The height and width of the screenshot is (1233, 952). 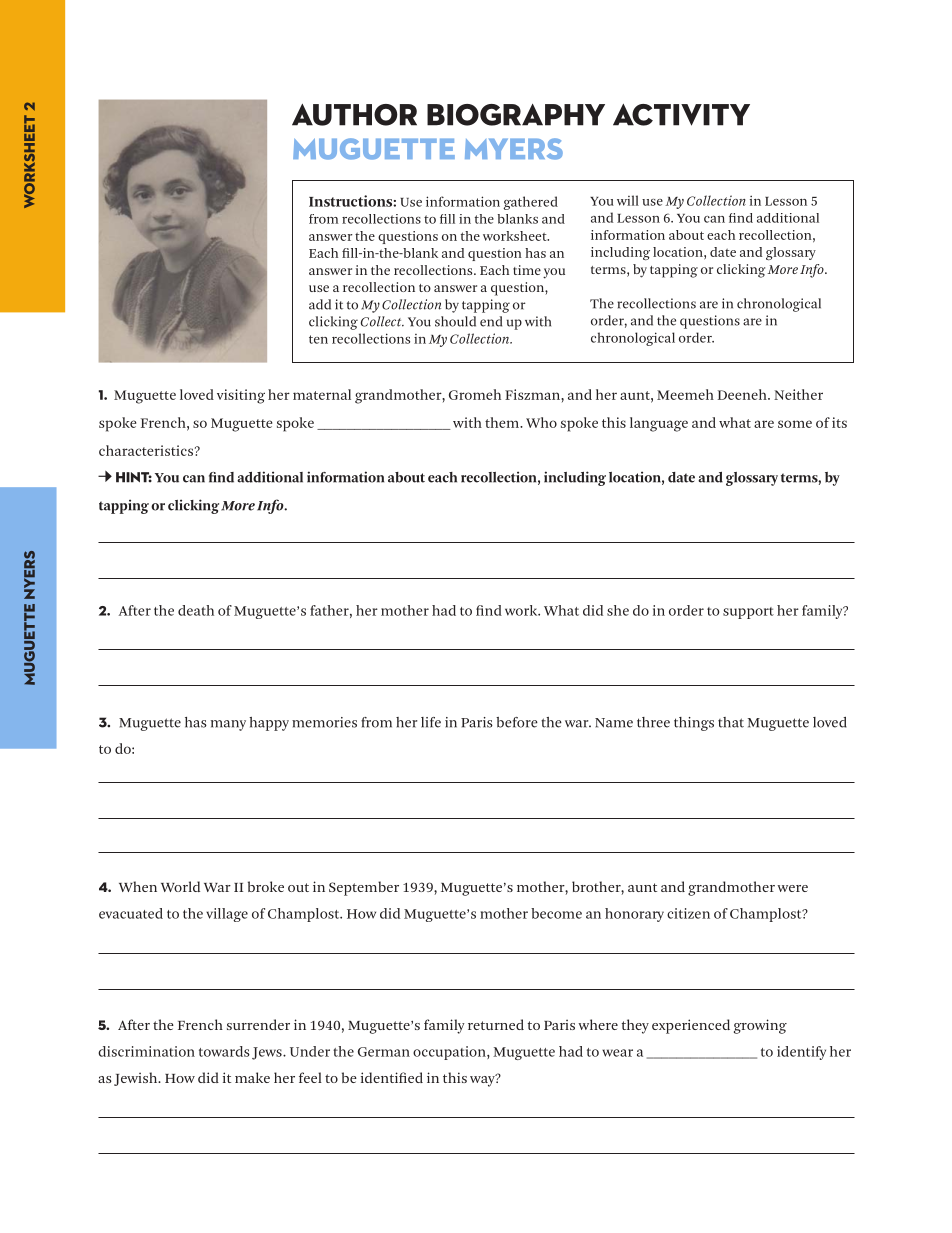 What do you see at coordinates (224, 1051) in the screenshot?
I see `towards` at bounding box center [224, 1051].
